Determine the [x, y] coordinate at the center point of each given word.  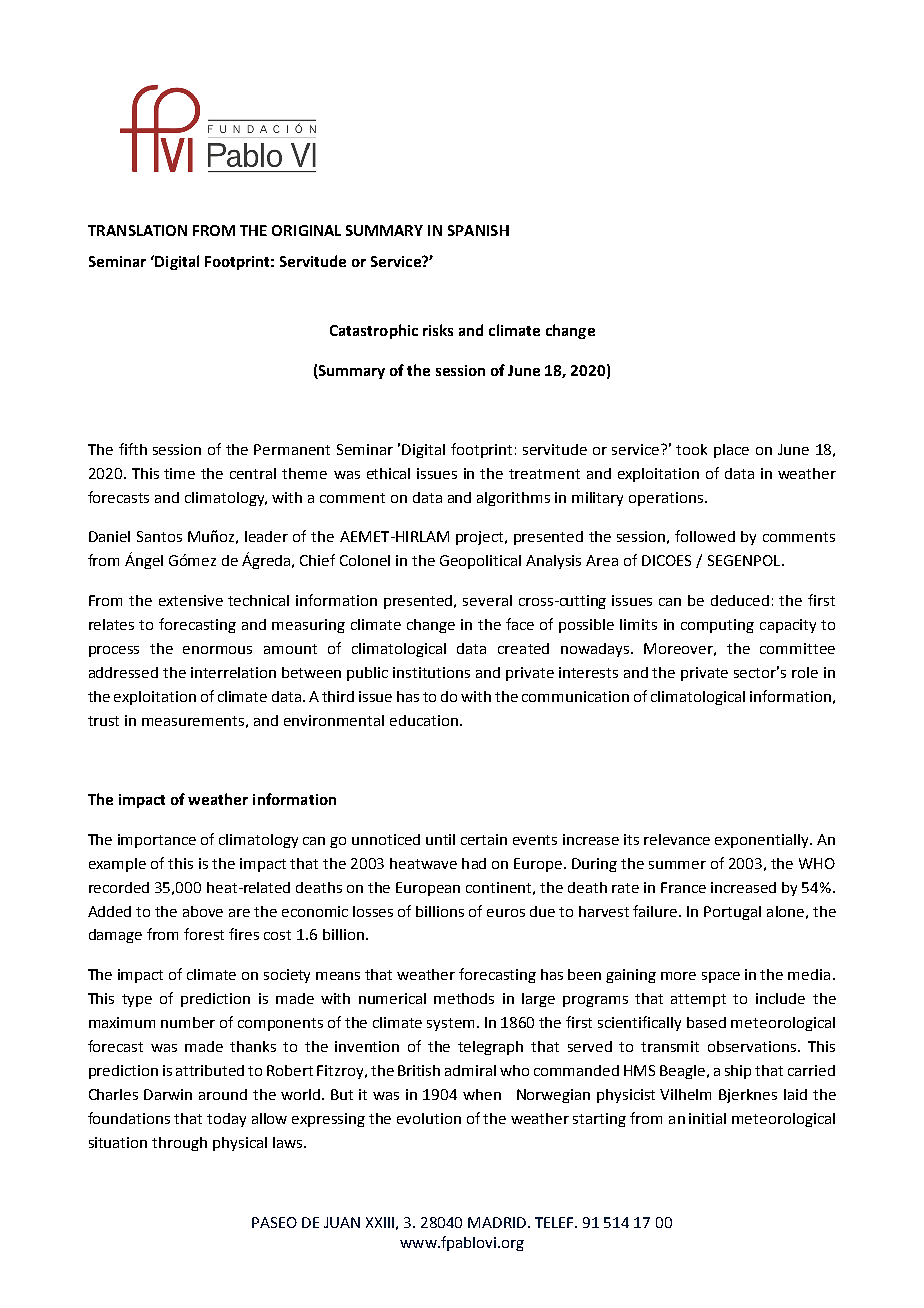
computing [717, 626]
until [440, 839]
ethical [388, 473]
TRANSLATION [137, 230]
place [731, 451]
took [691, 449]
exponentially [763, 841]
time [179, 473]
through [179, 1144]
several [487, 600]
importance [157, 841]
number [188, 1022]
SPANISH [478, 230]
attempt [698, 1000]
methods [464, 998]
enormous [217, 650]
